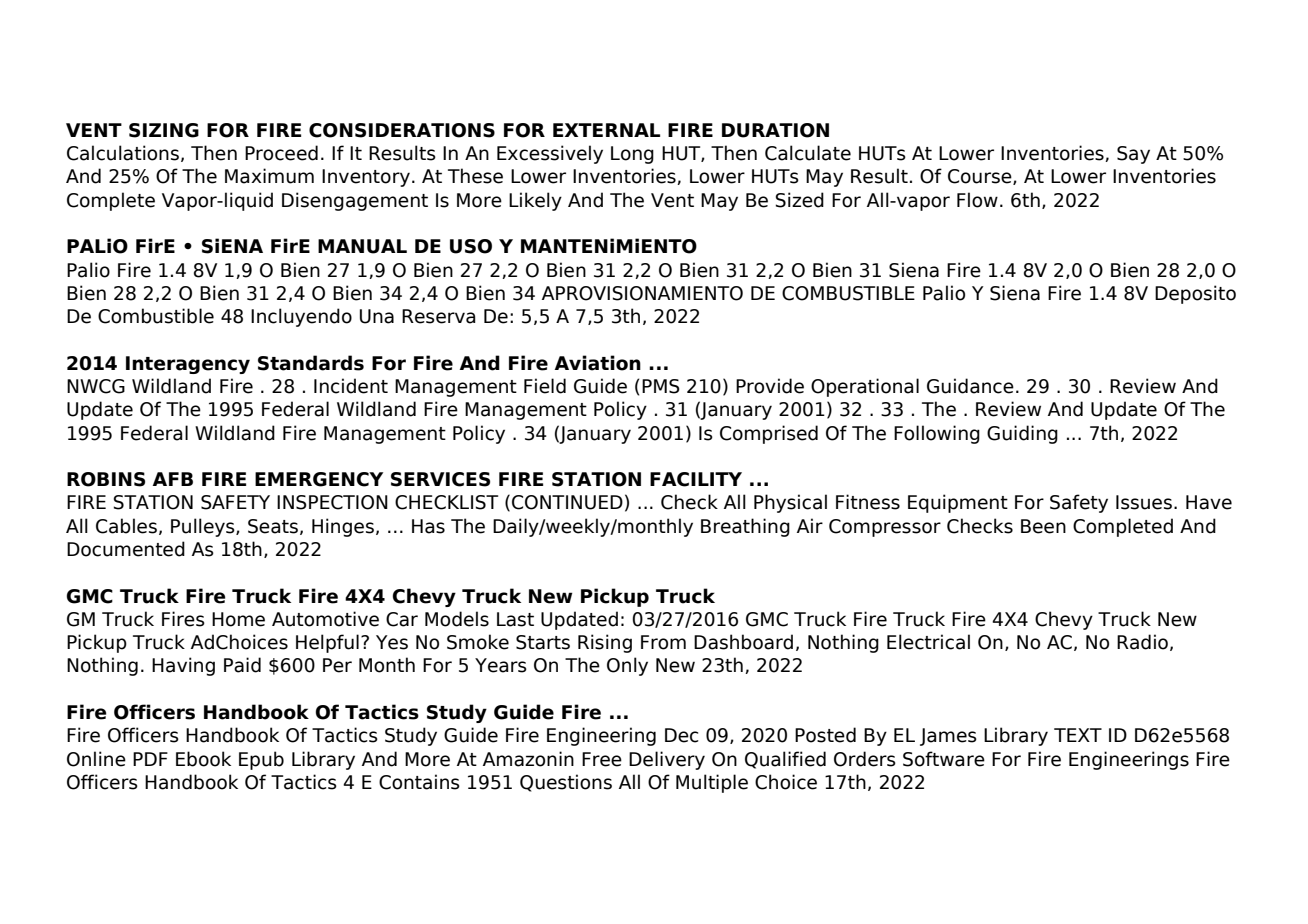  I want to click on AFB, so click(173, 479).
